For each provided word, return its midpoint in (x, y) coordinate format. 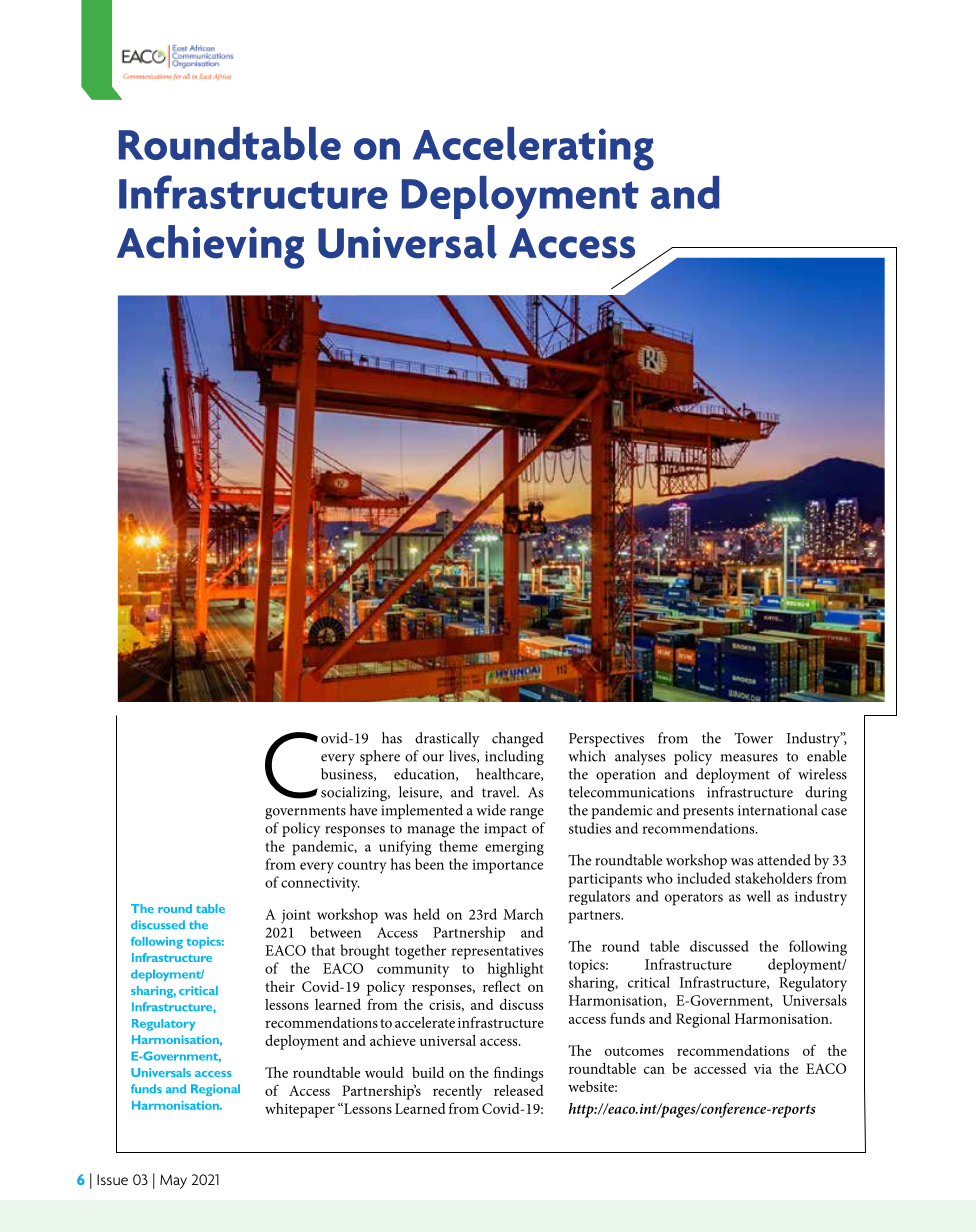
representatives (497, 952)
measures (749, 758)
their (280, 986)
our (433, 758)
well (759, 896)
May (173, 1181)
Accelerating (533, 149)
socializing (355, 793)
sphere (380, 757)
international (777, 810)
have (363, 810)
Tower (753, 738)
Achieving (211, 247)
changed (518, 739)
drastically (447, 739)
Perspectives (606, 740)
